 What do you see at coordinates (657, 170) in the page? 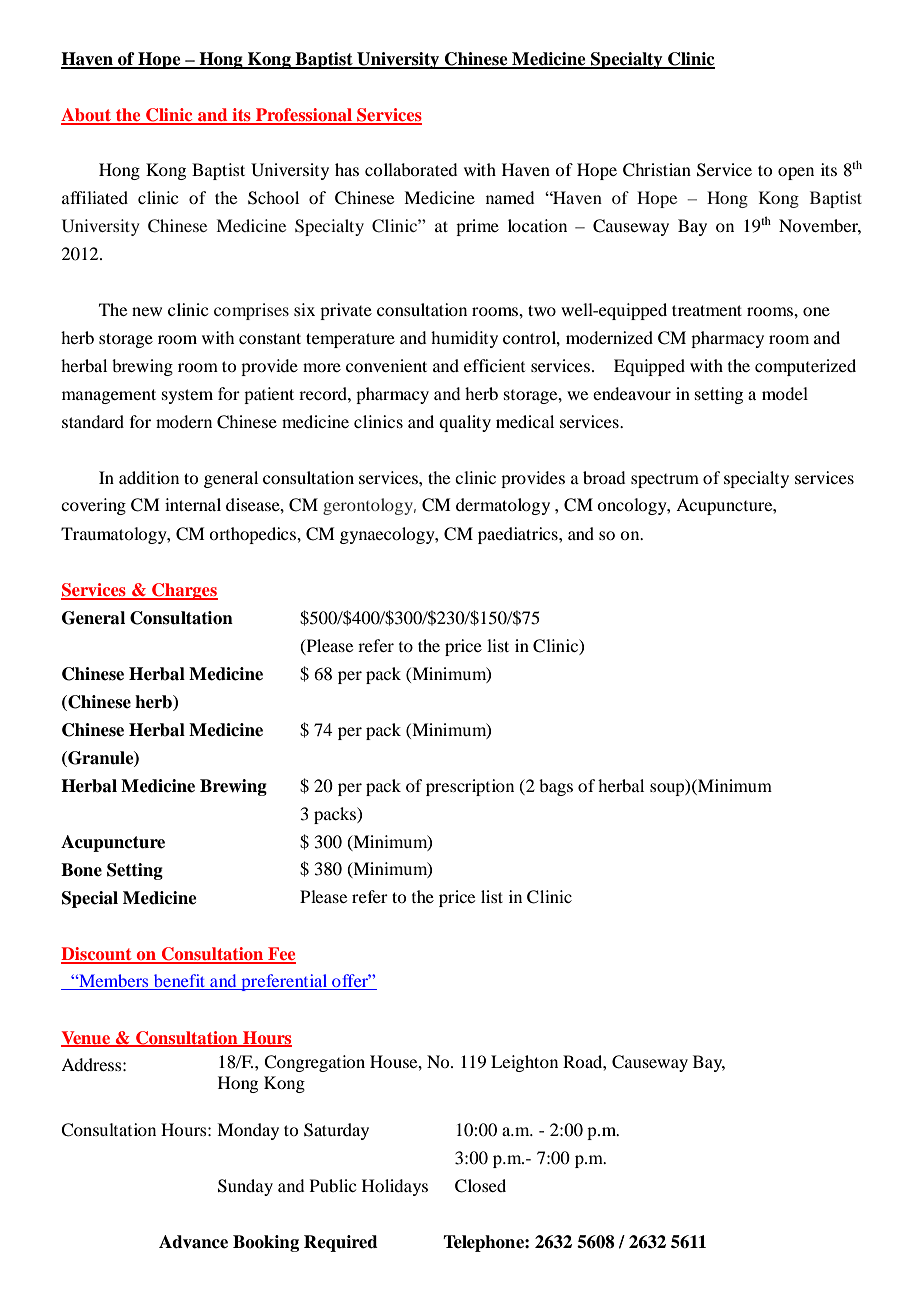
I see `Christian` at bounding box center [657, 170].
